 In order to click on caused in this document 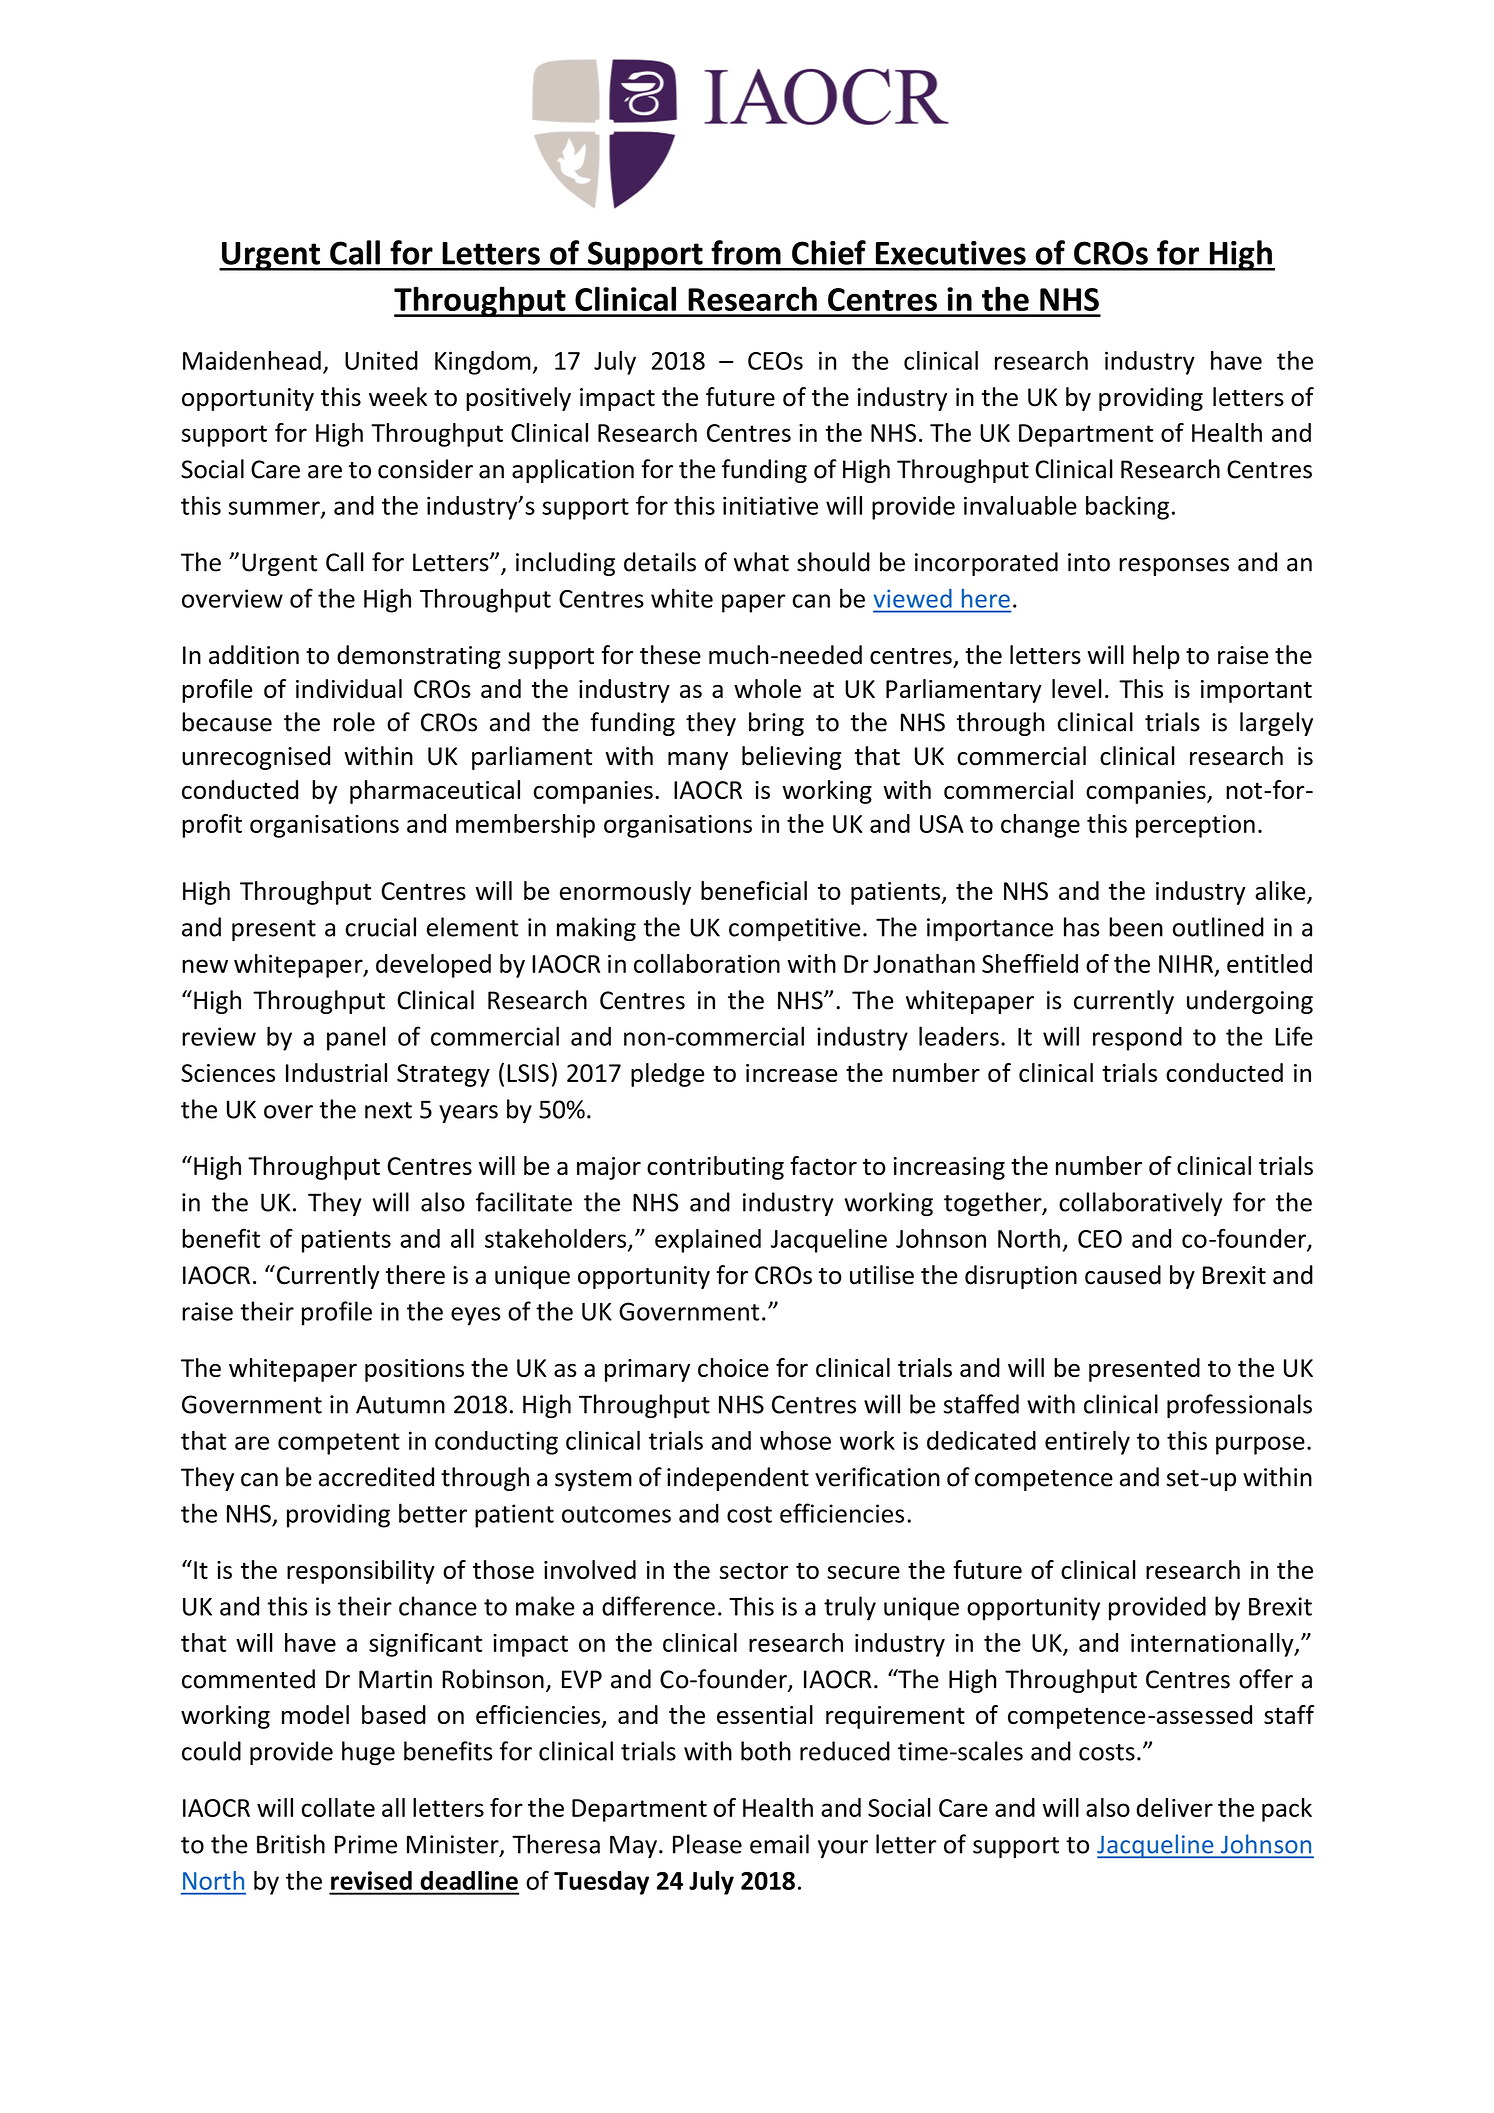, I will do `click(1123, 1275)`.
